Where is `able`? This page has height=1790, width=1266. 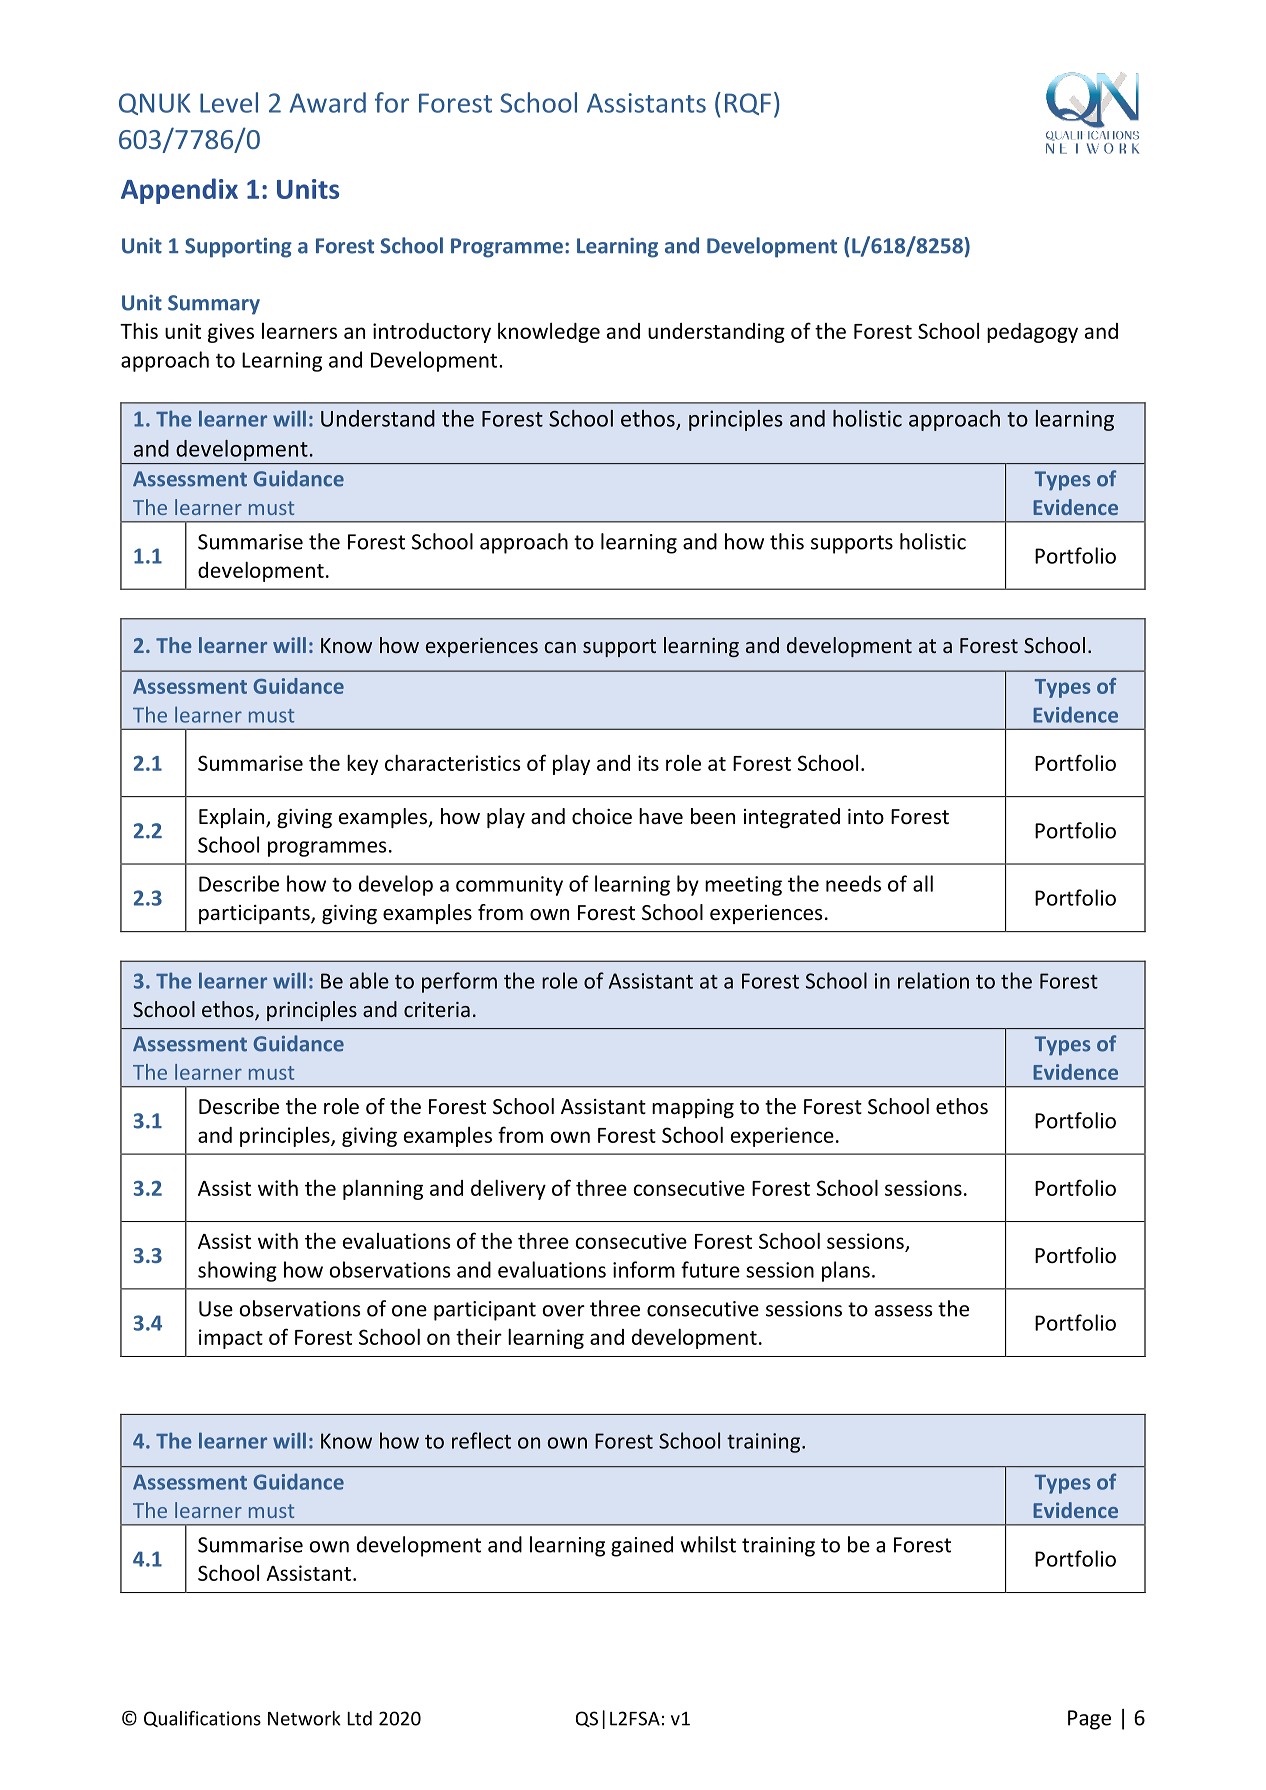
able is located at coordinates (369, 980).
